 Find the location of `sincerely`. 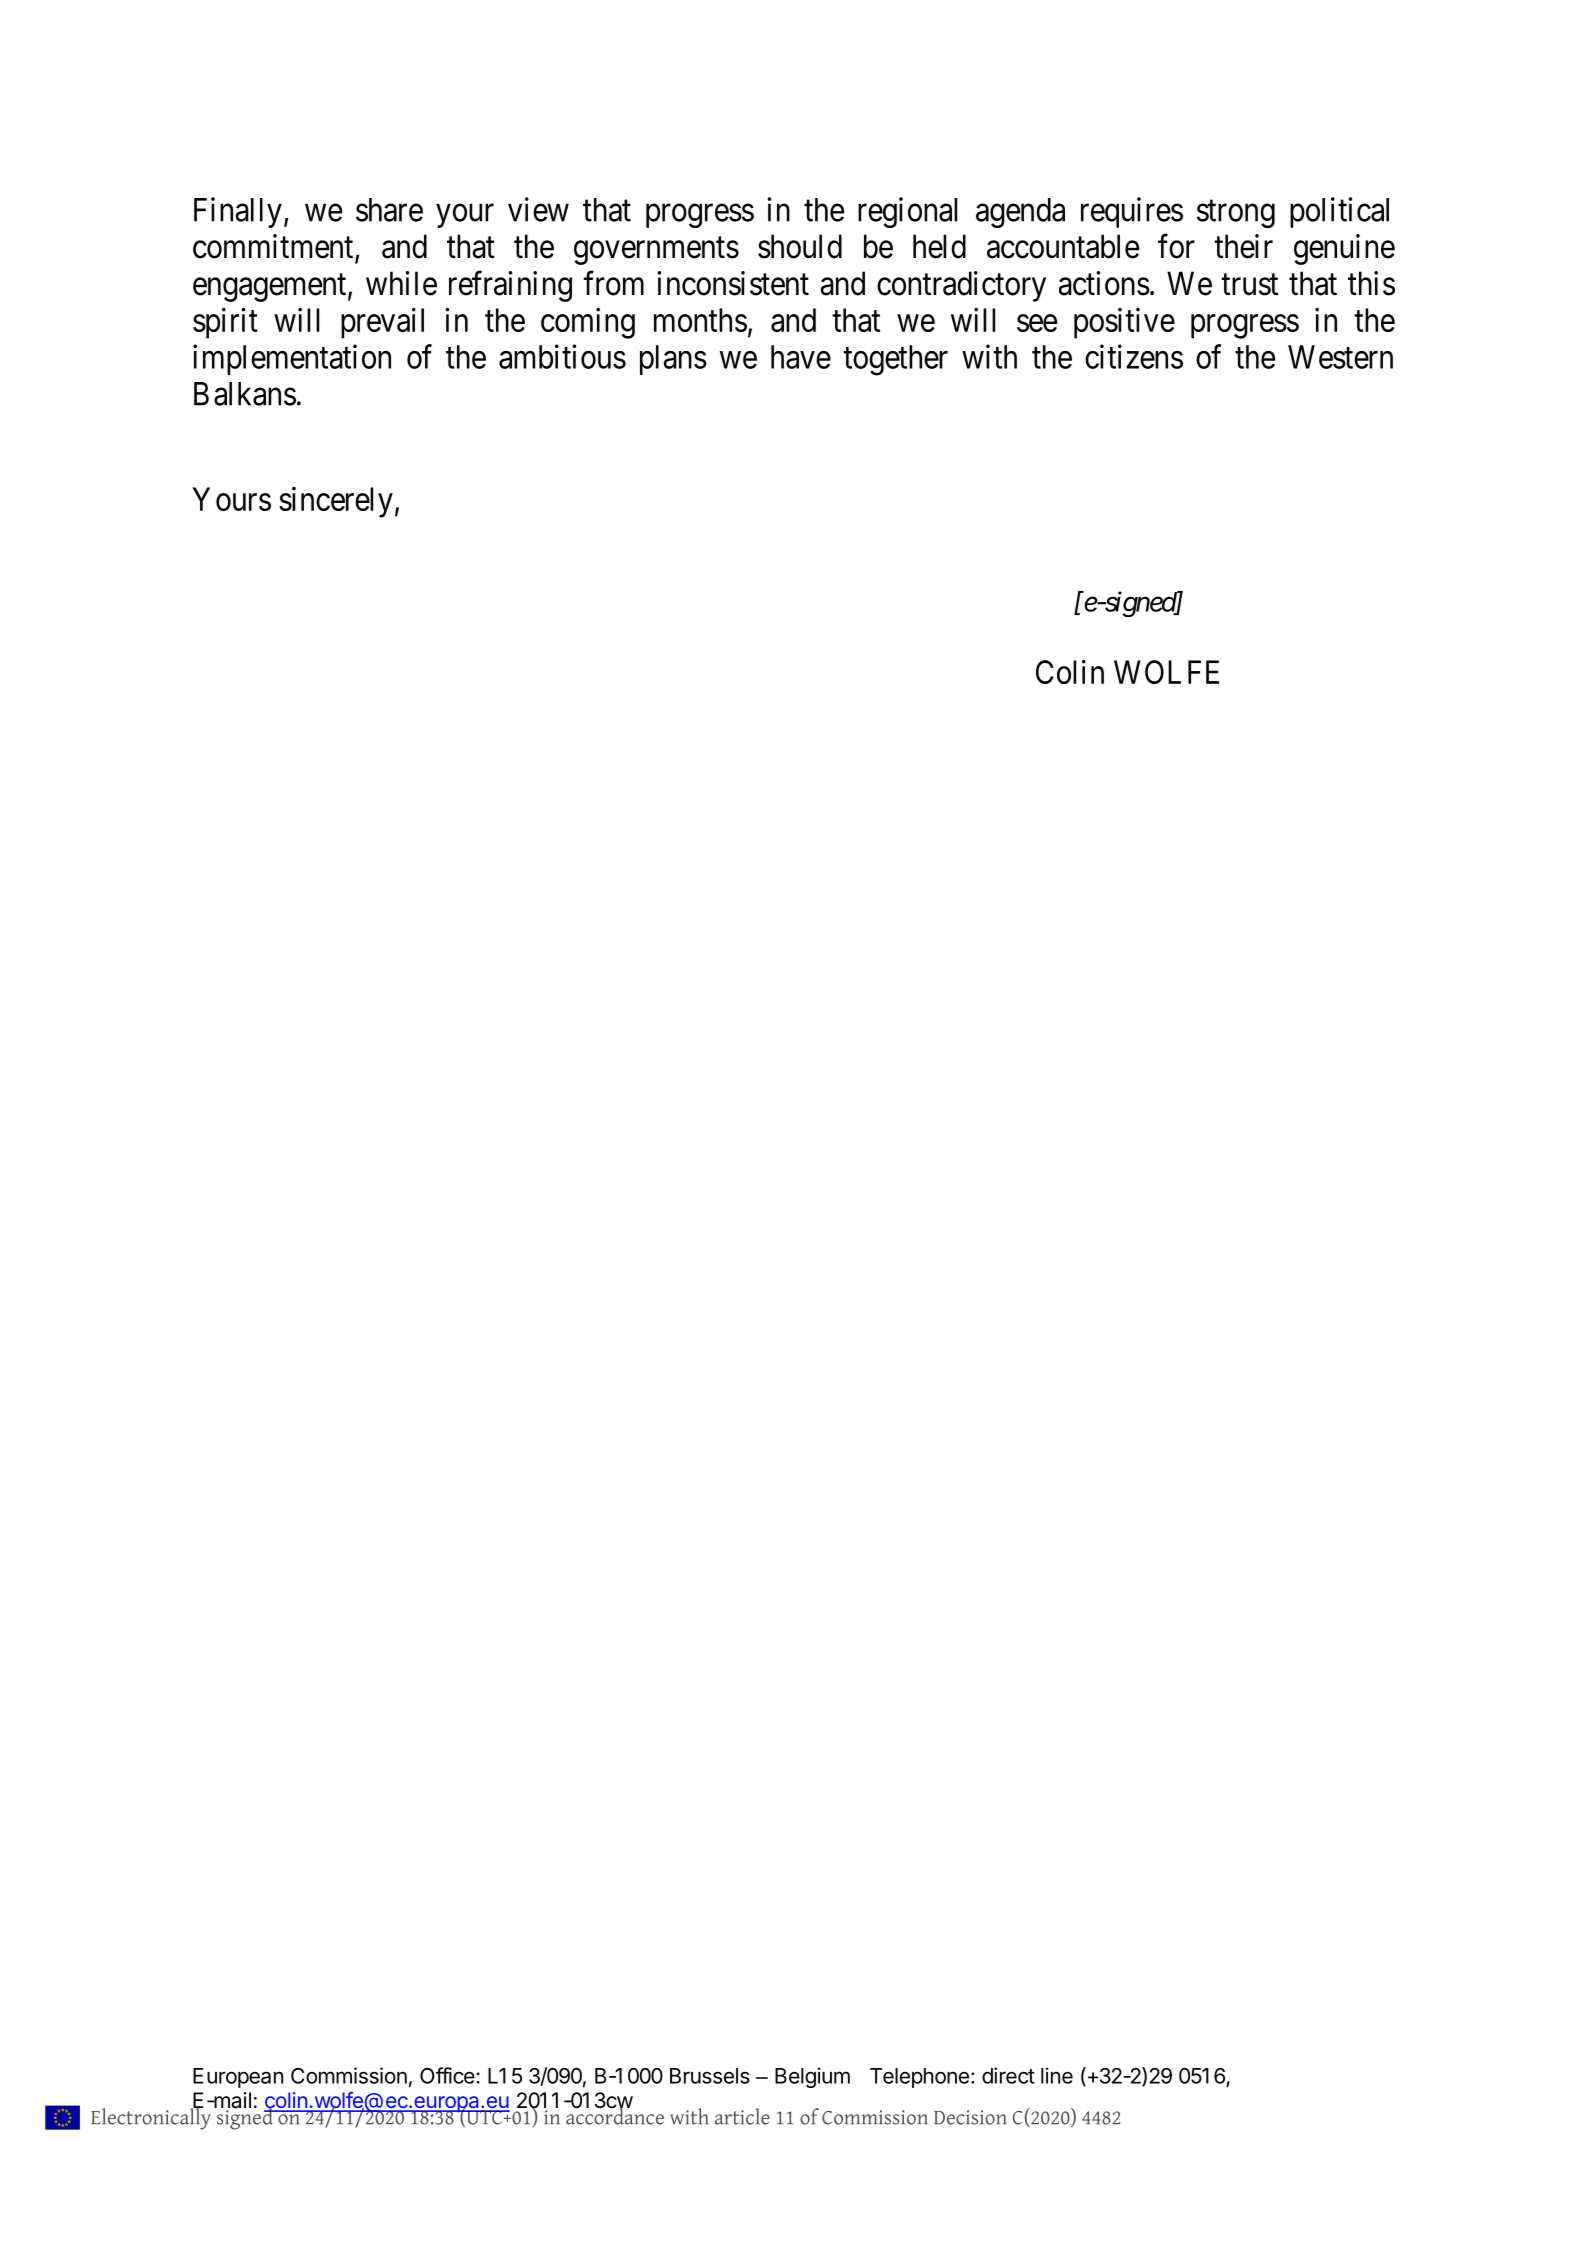

sincerely is located at coordinates (336, 502).
